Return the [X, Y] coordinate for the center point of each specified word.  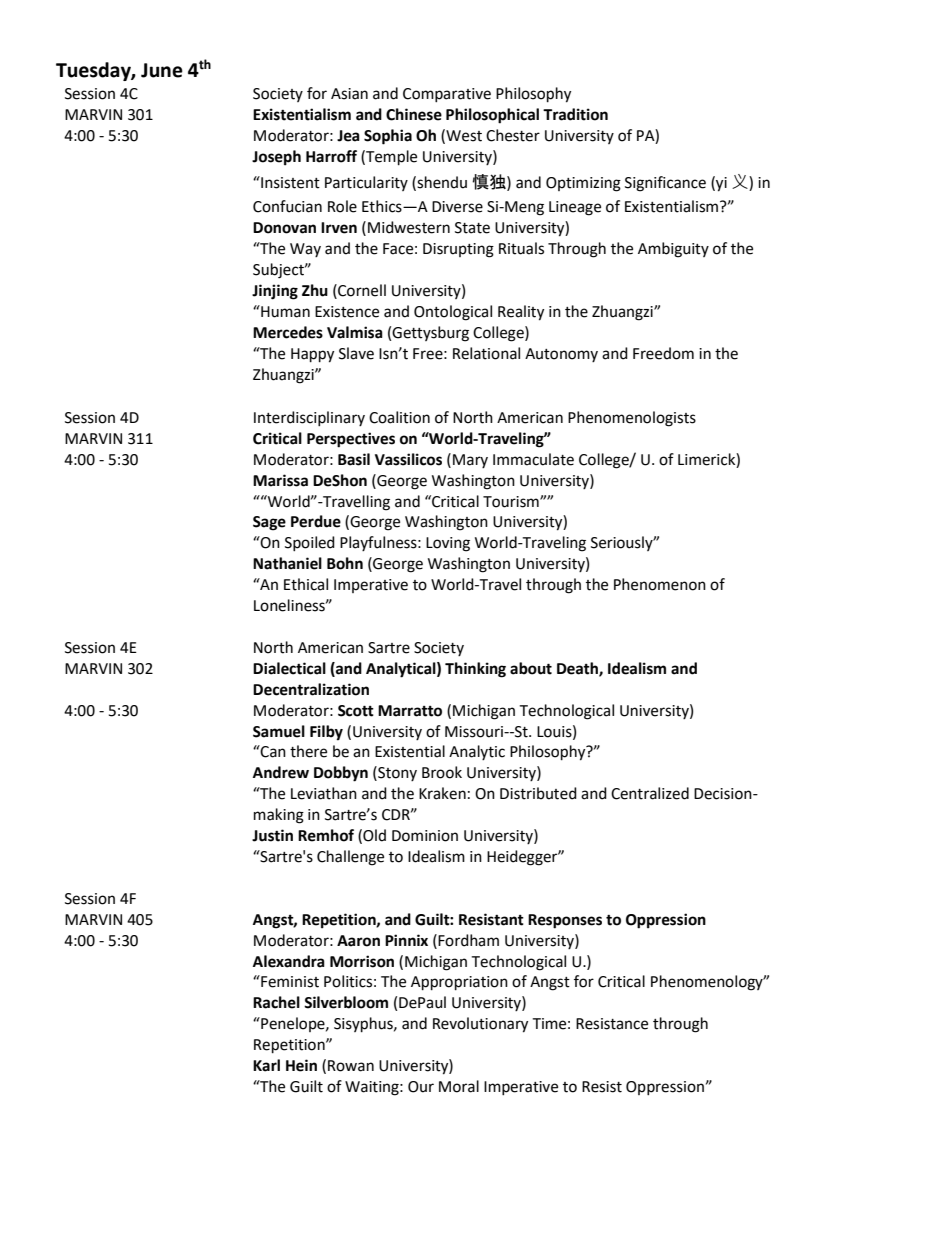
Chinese [414, 114]
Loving [448, 544]
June [162, 70]
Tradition [575, 114]
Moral [459, 1086]
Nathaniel [287, 563]
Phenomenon [660, 584]
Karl [266, 1065]
